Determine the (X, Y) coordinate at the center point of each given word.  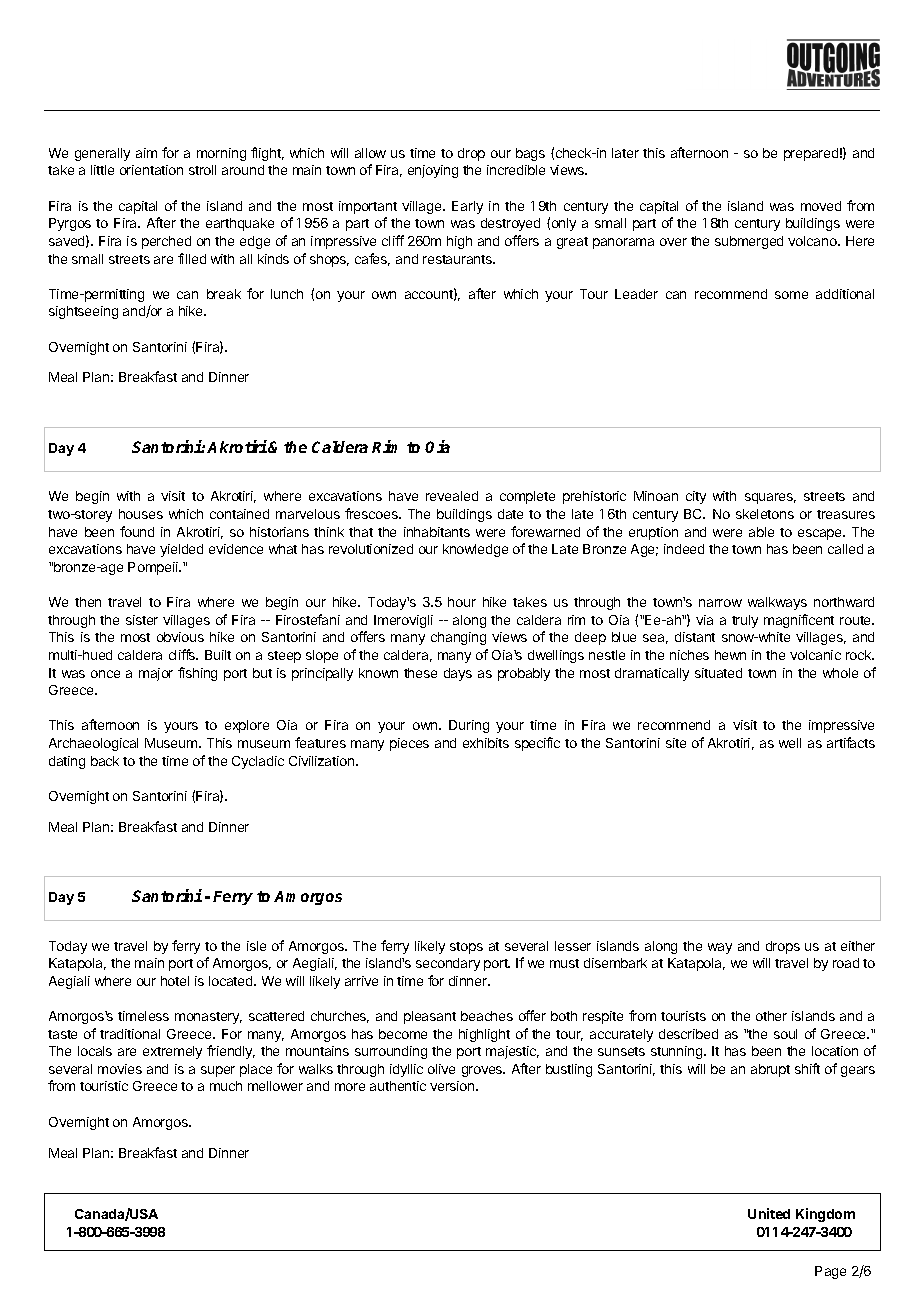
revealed (452, 496)
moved (821, 206)
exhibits (486, 743)
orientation (151, 170)
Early (467, 207)
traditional (130, 1034)
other (771, 1016)
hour (462, 602)
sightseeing (83, 312)
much (226, 1086)
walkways (777, 603)
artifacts (851, 742)
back (105, 761)
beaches (487, 1016)
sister (142, 620)
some (791, 295)
